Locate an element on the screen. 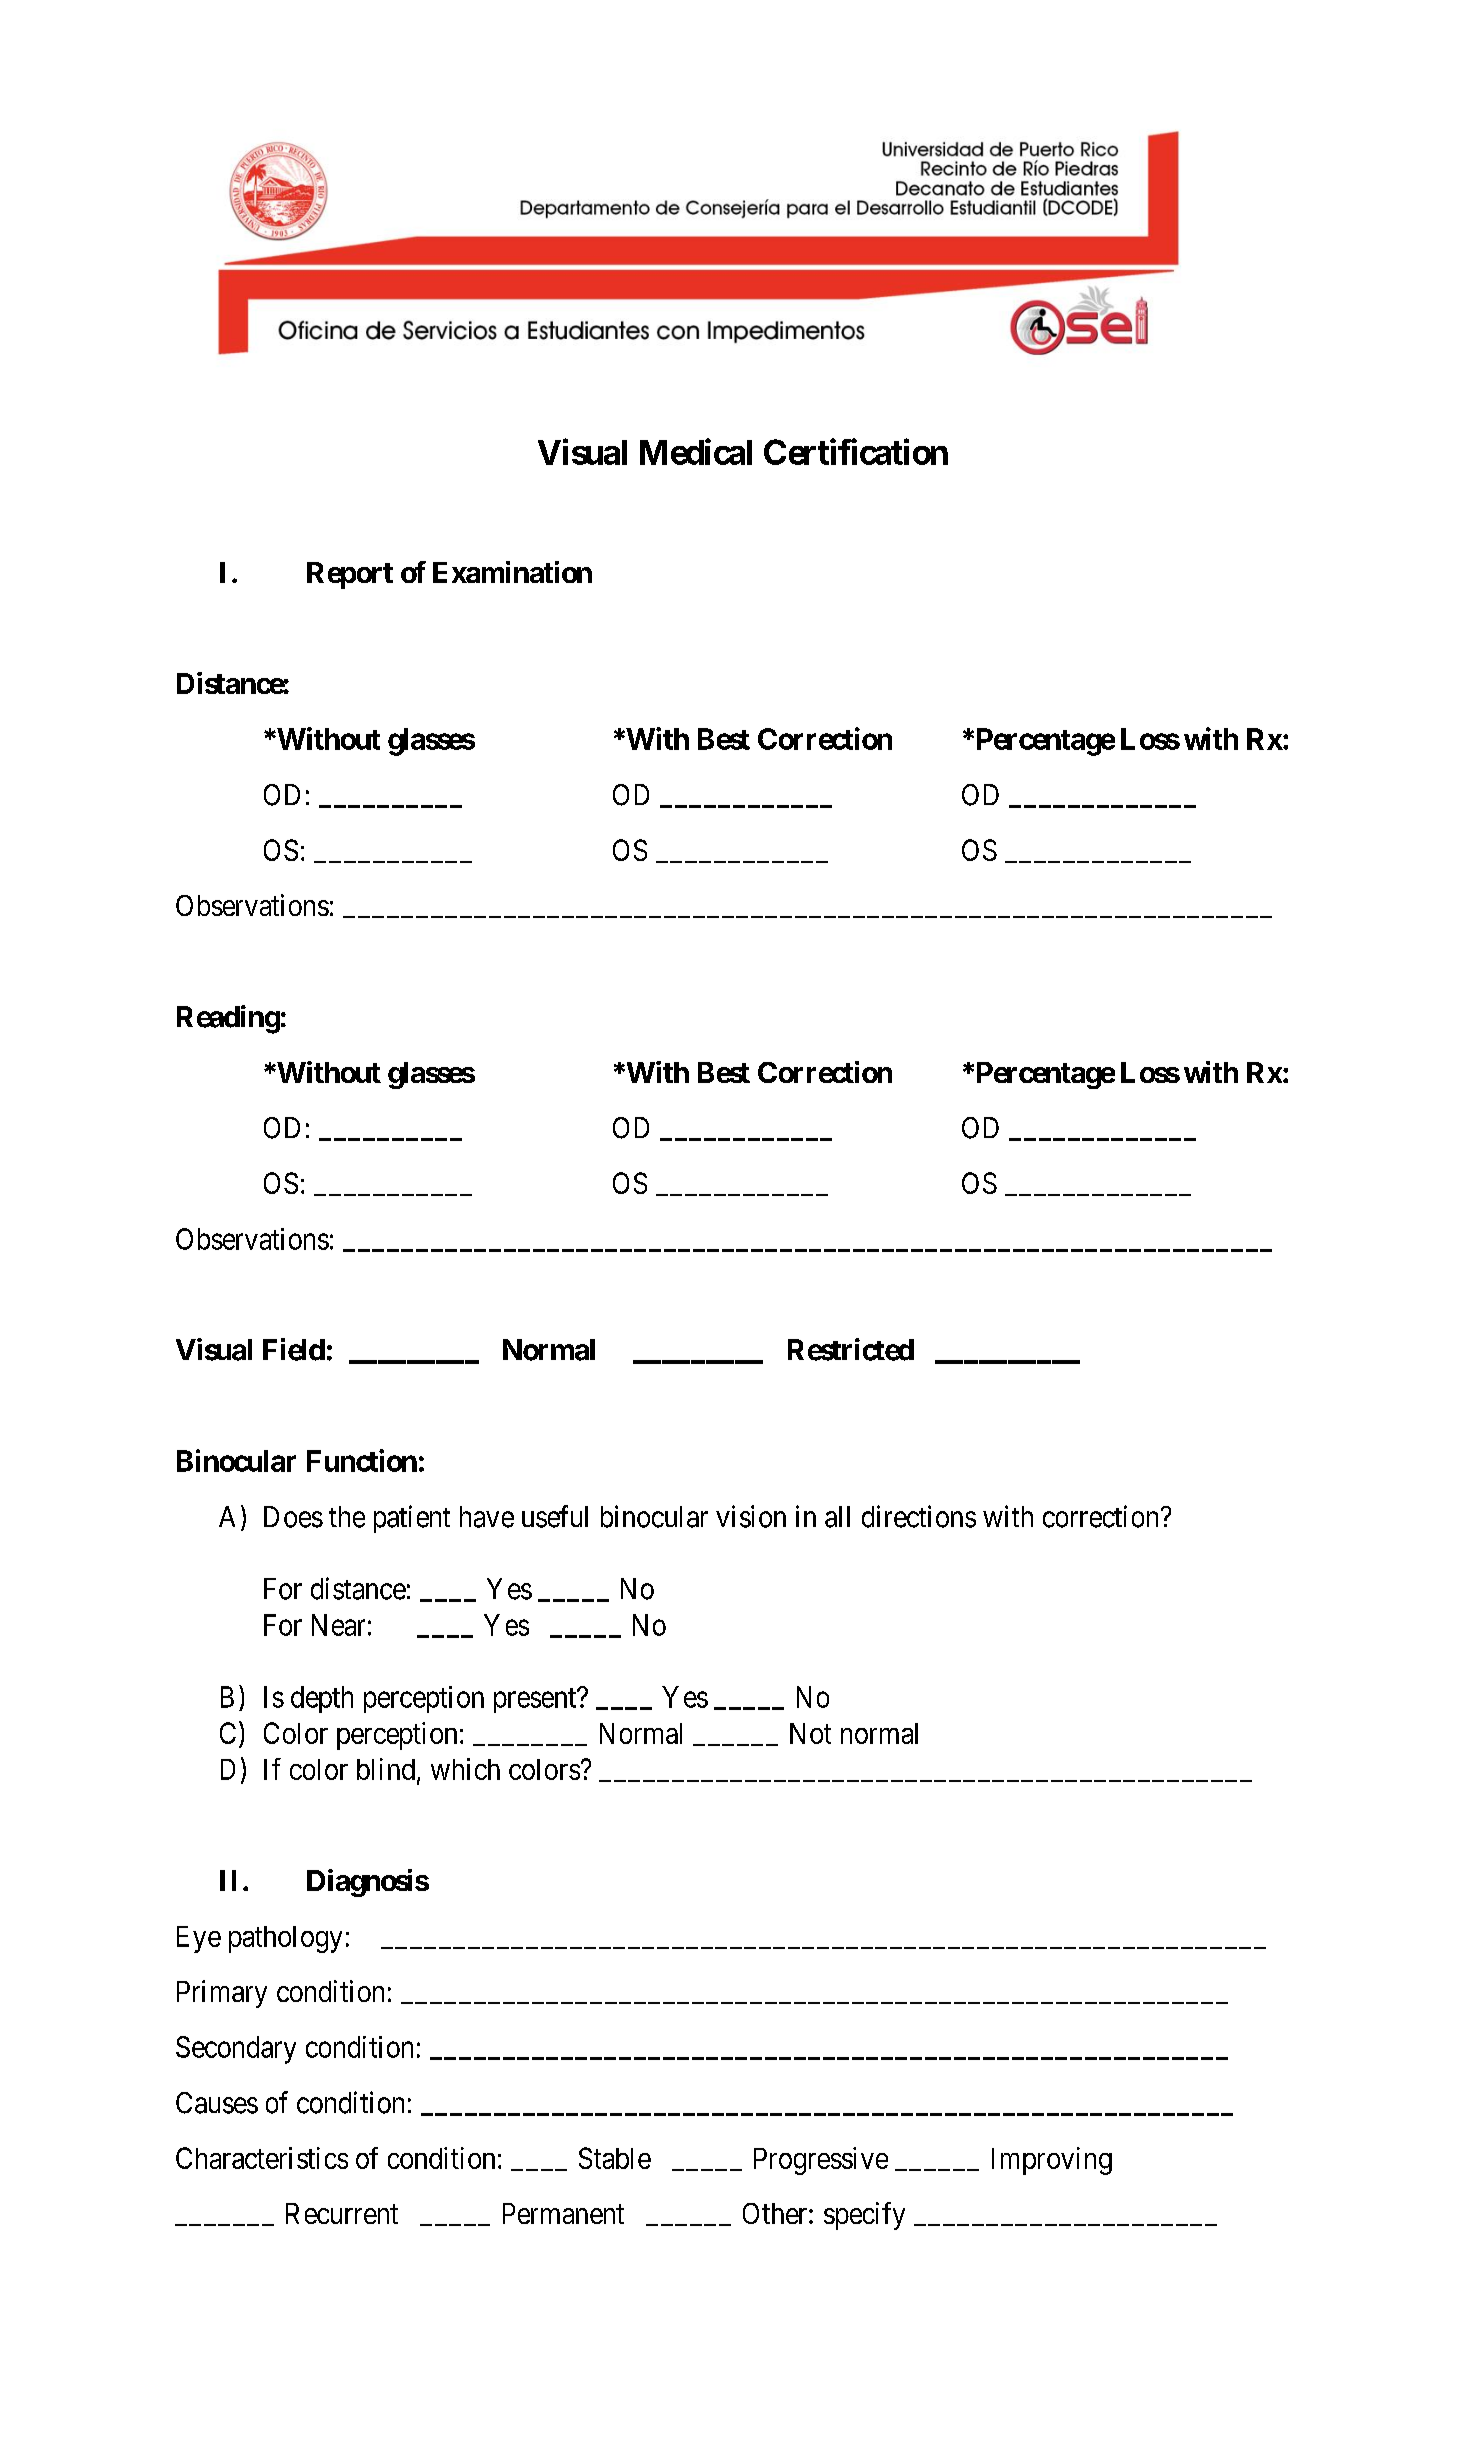  all is located at coordinates (837, 1517).
